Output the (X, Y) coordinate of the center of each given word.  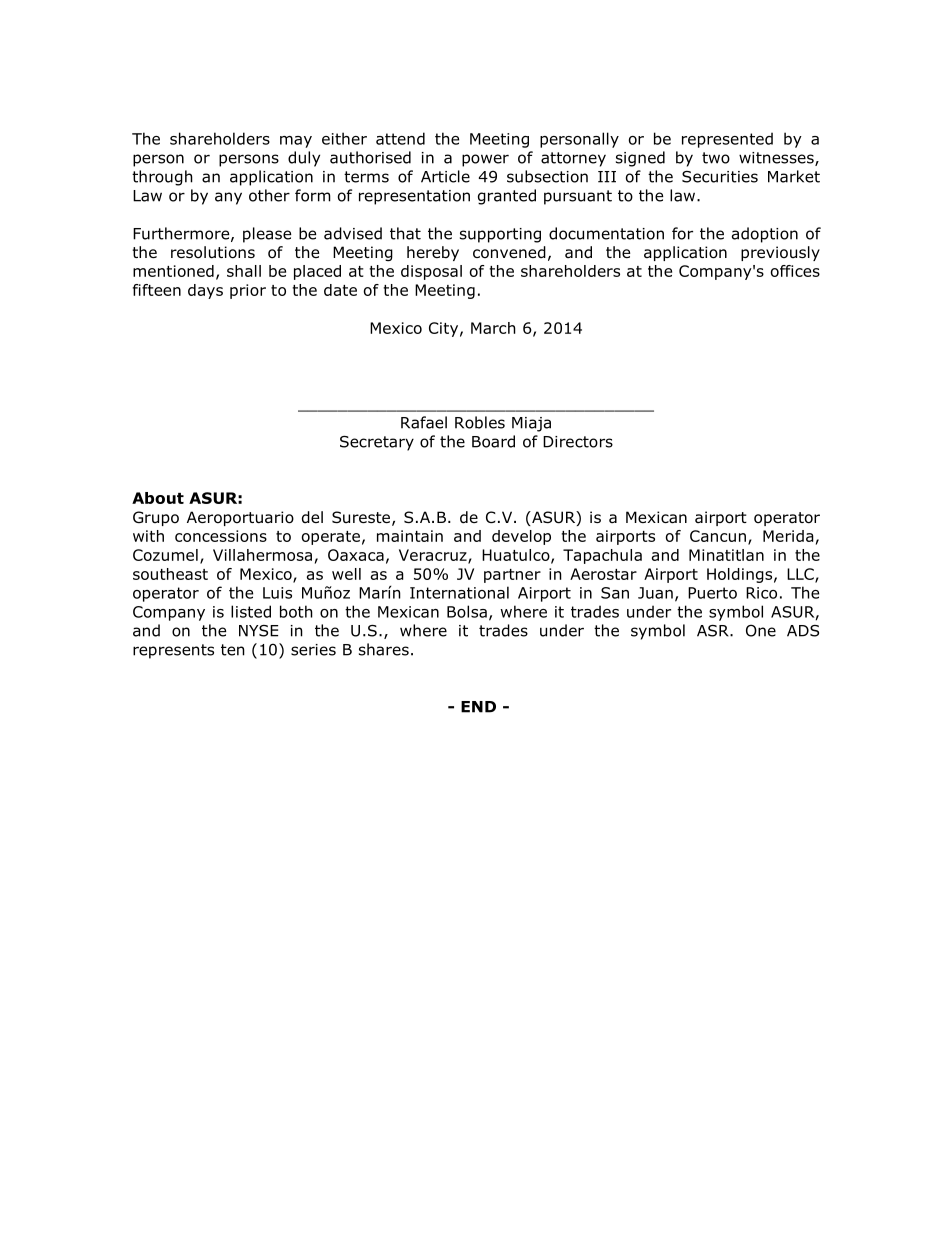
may (296, 142)
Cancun (718, 536)
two (716, 158)
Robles (480, 422)
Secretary (377, 443)
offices (795, 271)
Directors (578, 442)
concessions (221, 536)
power (485, 160)
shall (244, 271)
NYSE (258, 631)
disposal (431, 272)
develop (521, 537)
